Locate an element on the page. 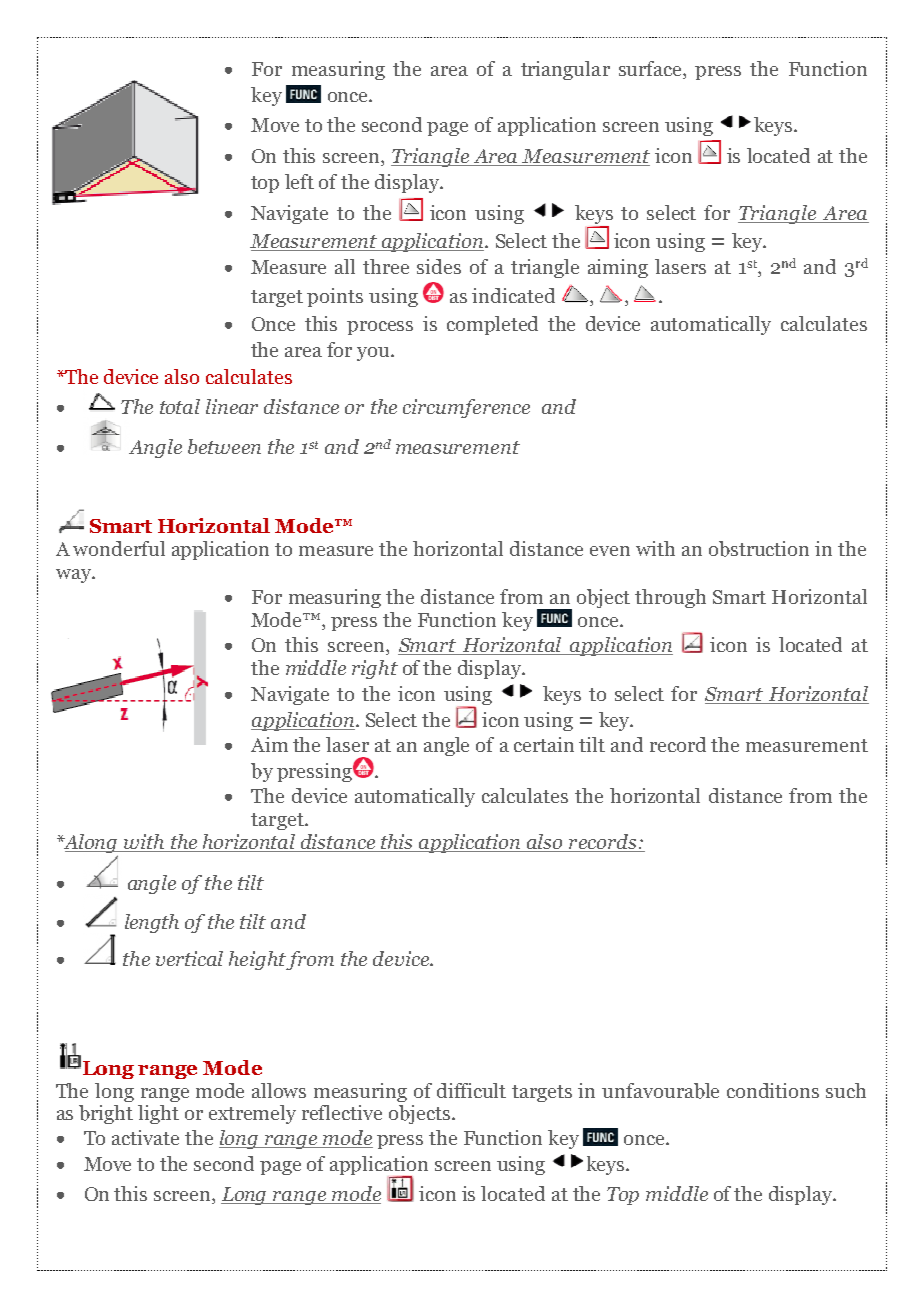 This page has width=924, height=1308. light is located at coordinates (158, 1114).
